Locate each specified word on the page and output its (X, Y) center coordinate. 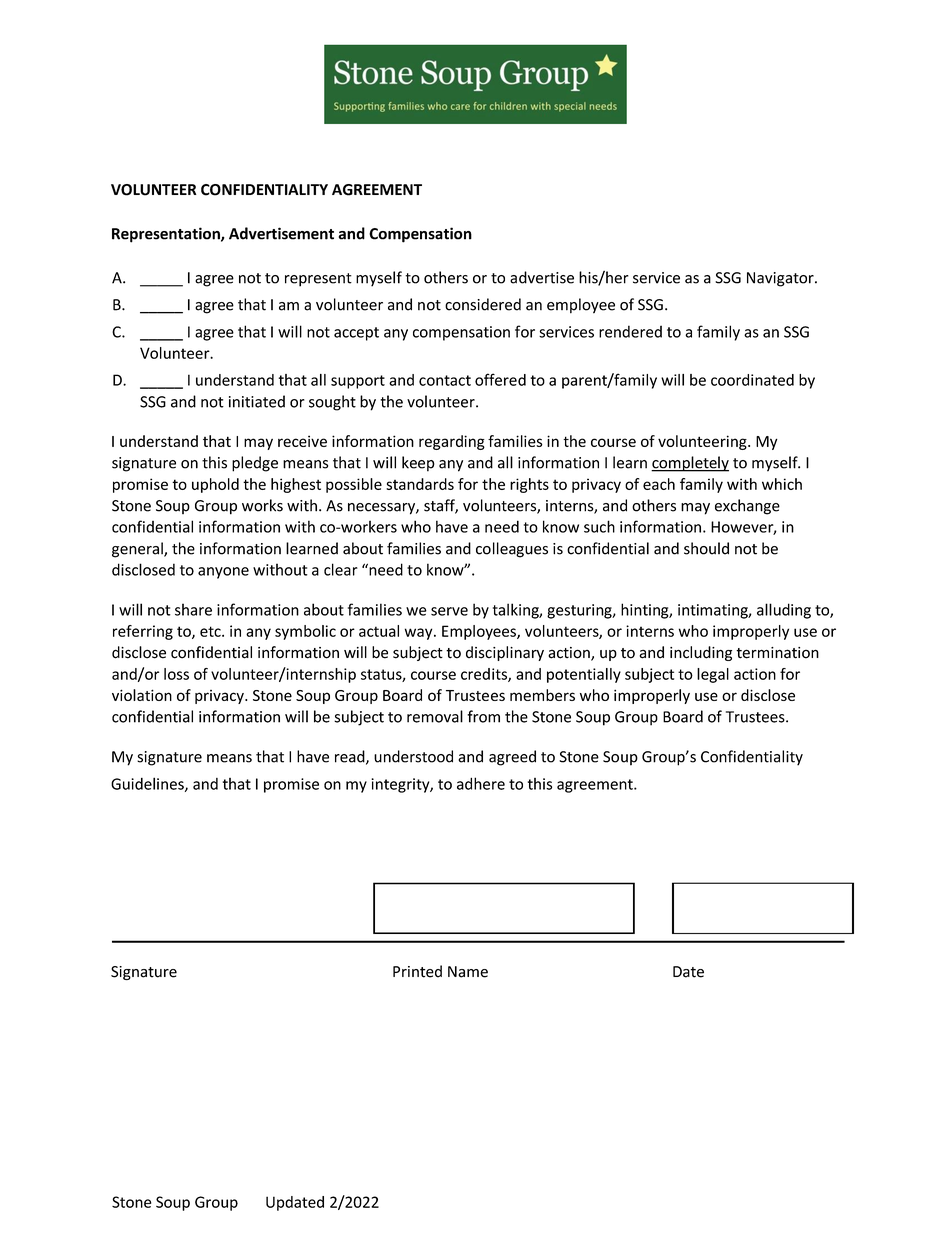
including (701, 653)
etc (211, 631)
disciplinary (505, 653)
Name (468, 972)
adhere (481, 783)
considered (483, 304)
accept (356, 334)
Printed (417, 971)
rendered (630, 331)
